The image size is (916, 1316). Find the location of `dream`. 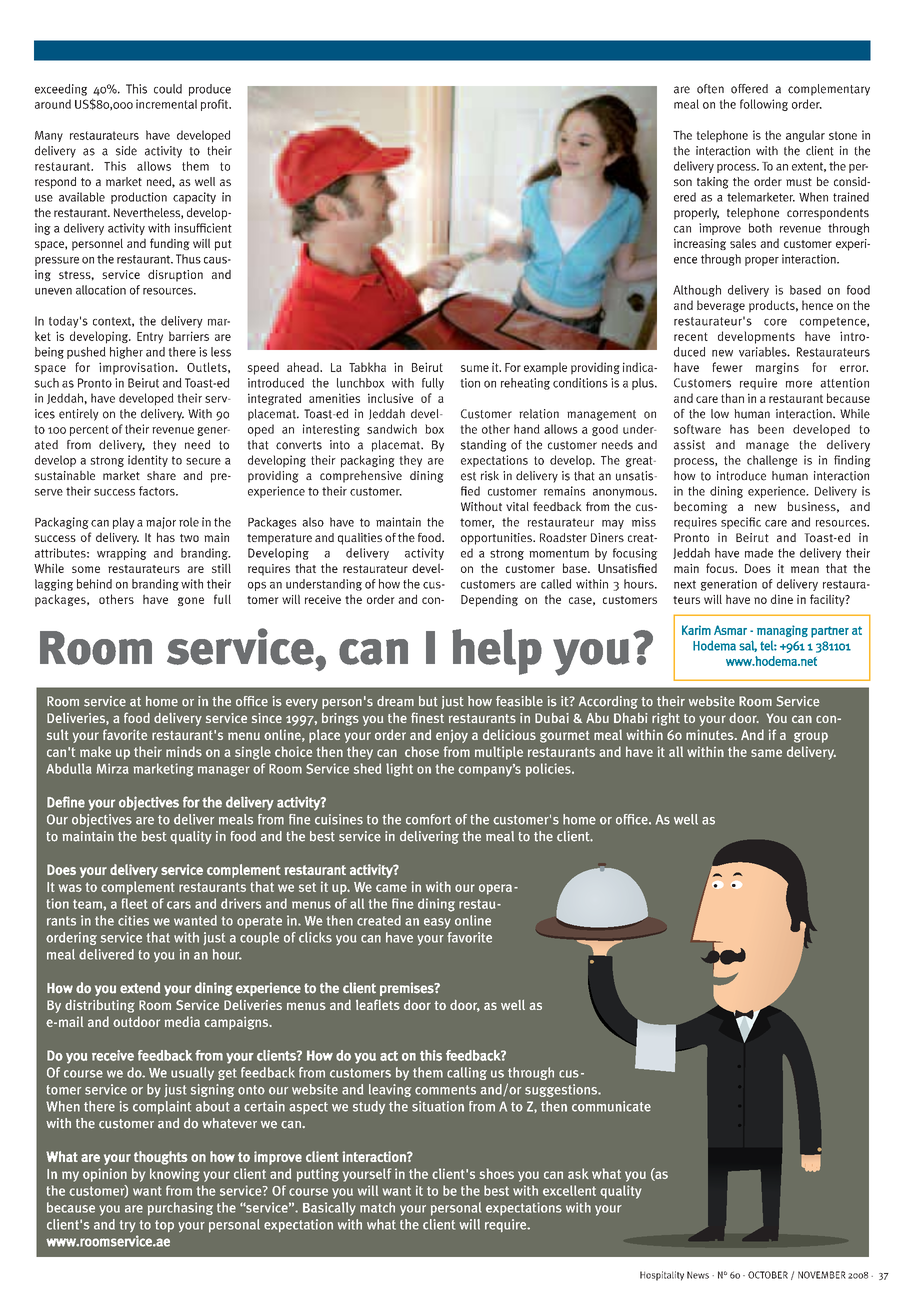

dream is located at coordinates (395, 701).
